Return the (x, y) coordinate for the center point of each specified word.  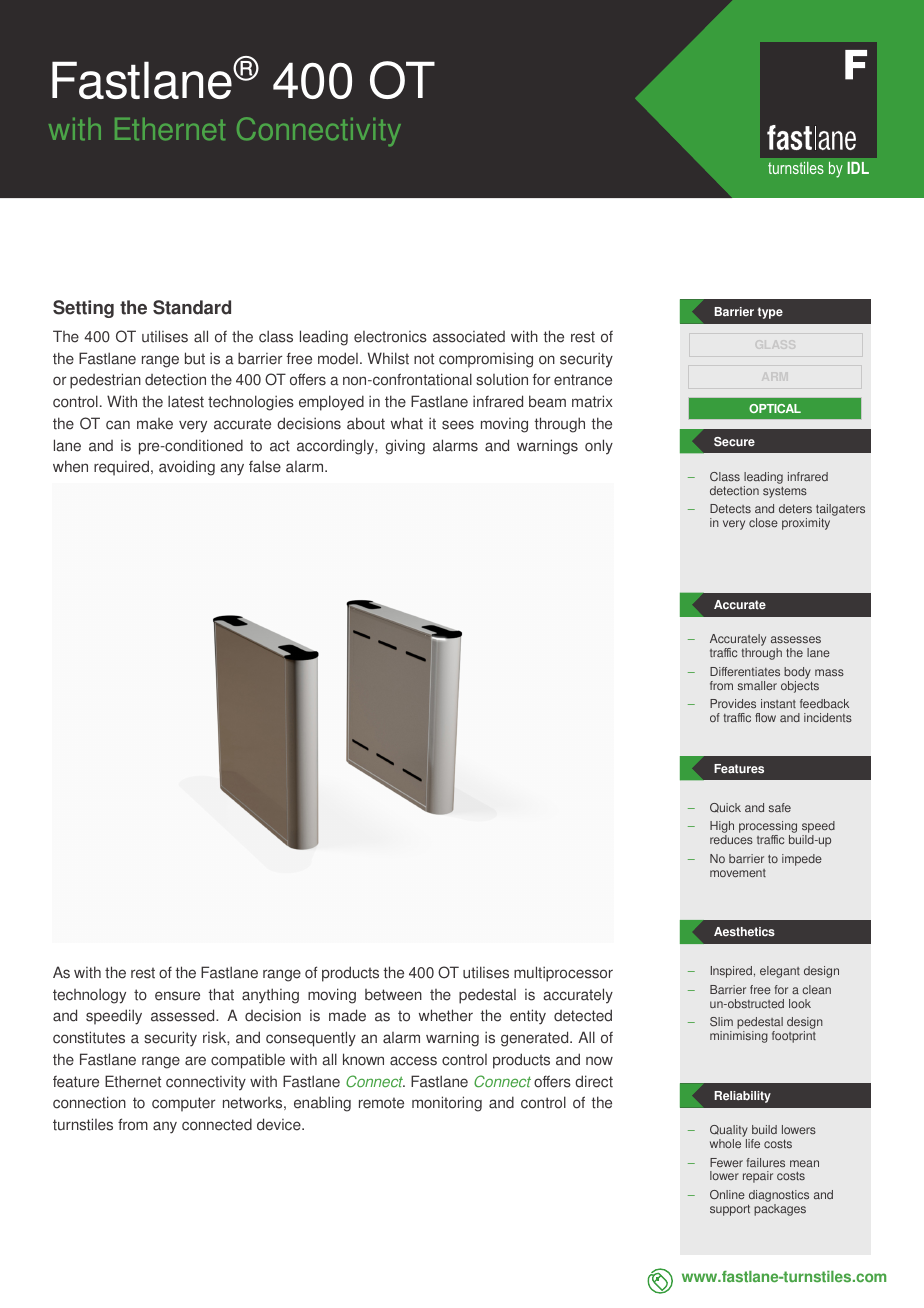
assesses (796, 639)
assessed (184, 1015)
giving (405, 447)
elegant (780, 972)
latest (186, 401)
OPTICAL (775, 408)
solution (502, 379)
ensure (177, 996)
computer (183, 1104)
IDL (858, 168)
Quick (725, 808)
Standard (192, 307)
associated (469, 337)
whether (446, 1015)
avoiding (187, 468)
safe (780, 807)
